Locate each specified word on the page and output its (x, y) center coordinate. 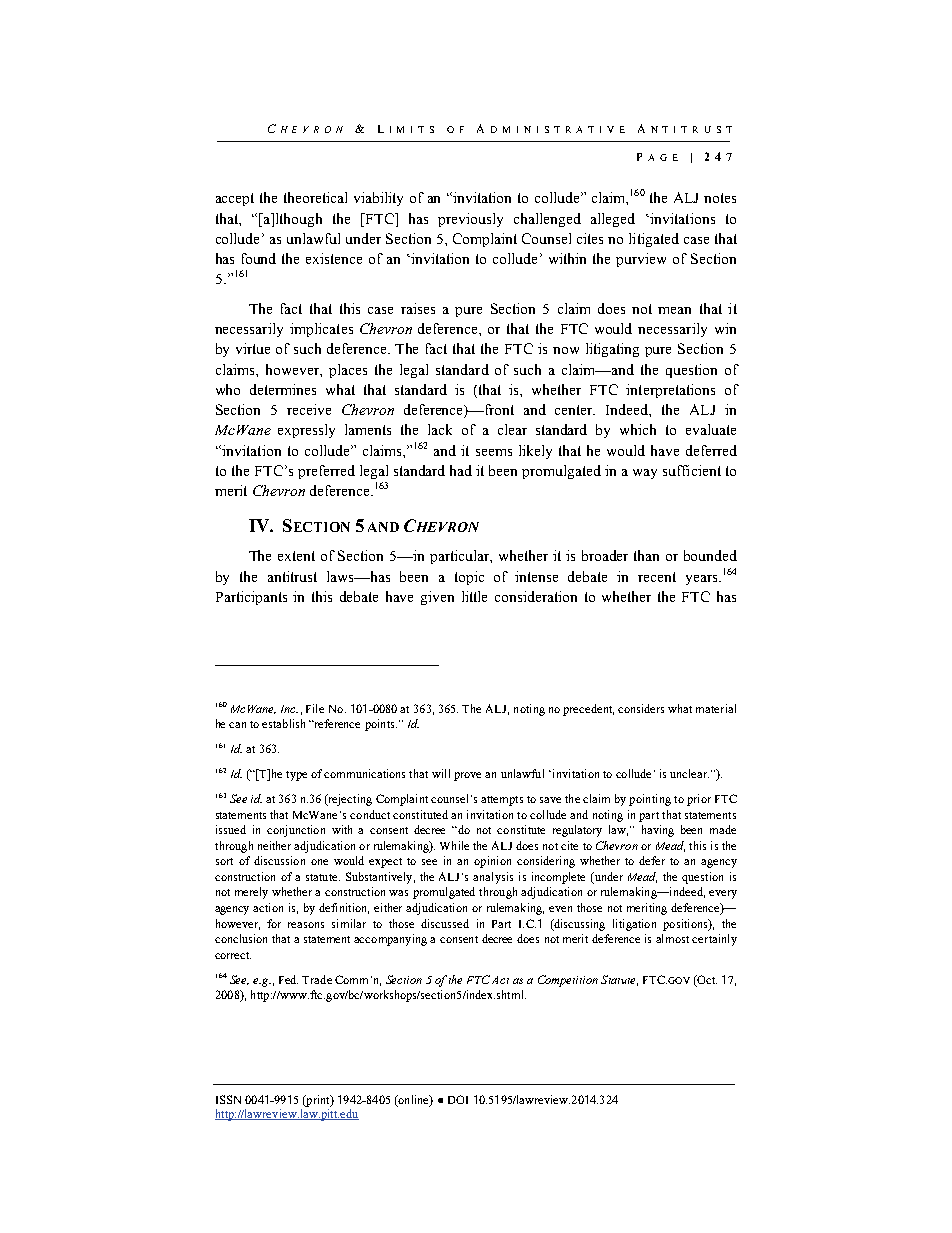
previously (470, 220)
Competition (568, 981)
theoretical (315, 197)
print (318, 1101)
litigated (654, 240)
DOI (458, 1099)
